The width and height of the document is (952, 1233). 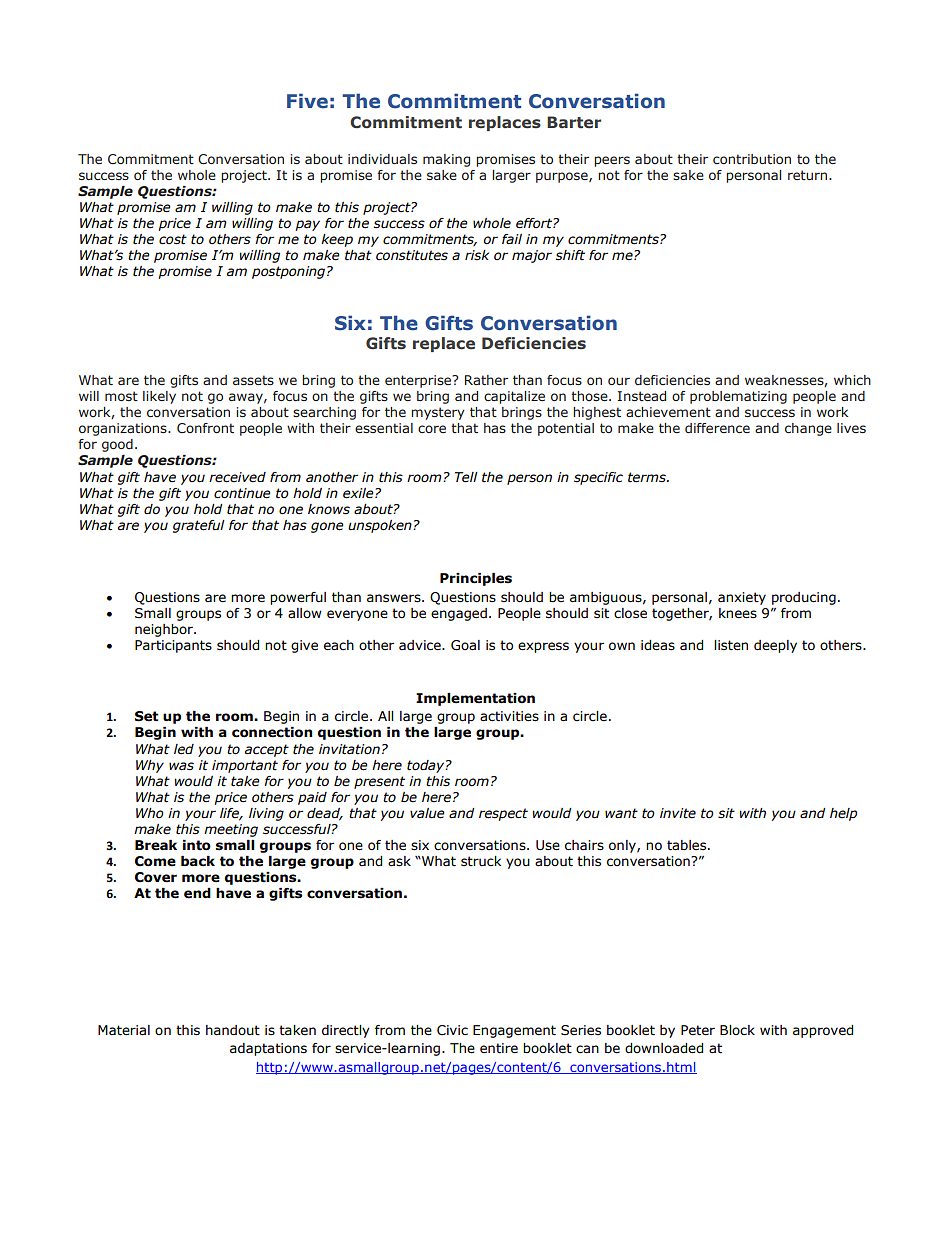 What do you see at coordinates (237, 477) in the document?
I see `received` at bounding box center [237, 477].
